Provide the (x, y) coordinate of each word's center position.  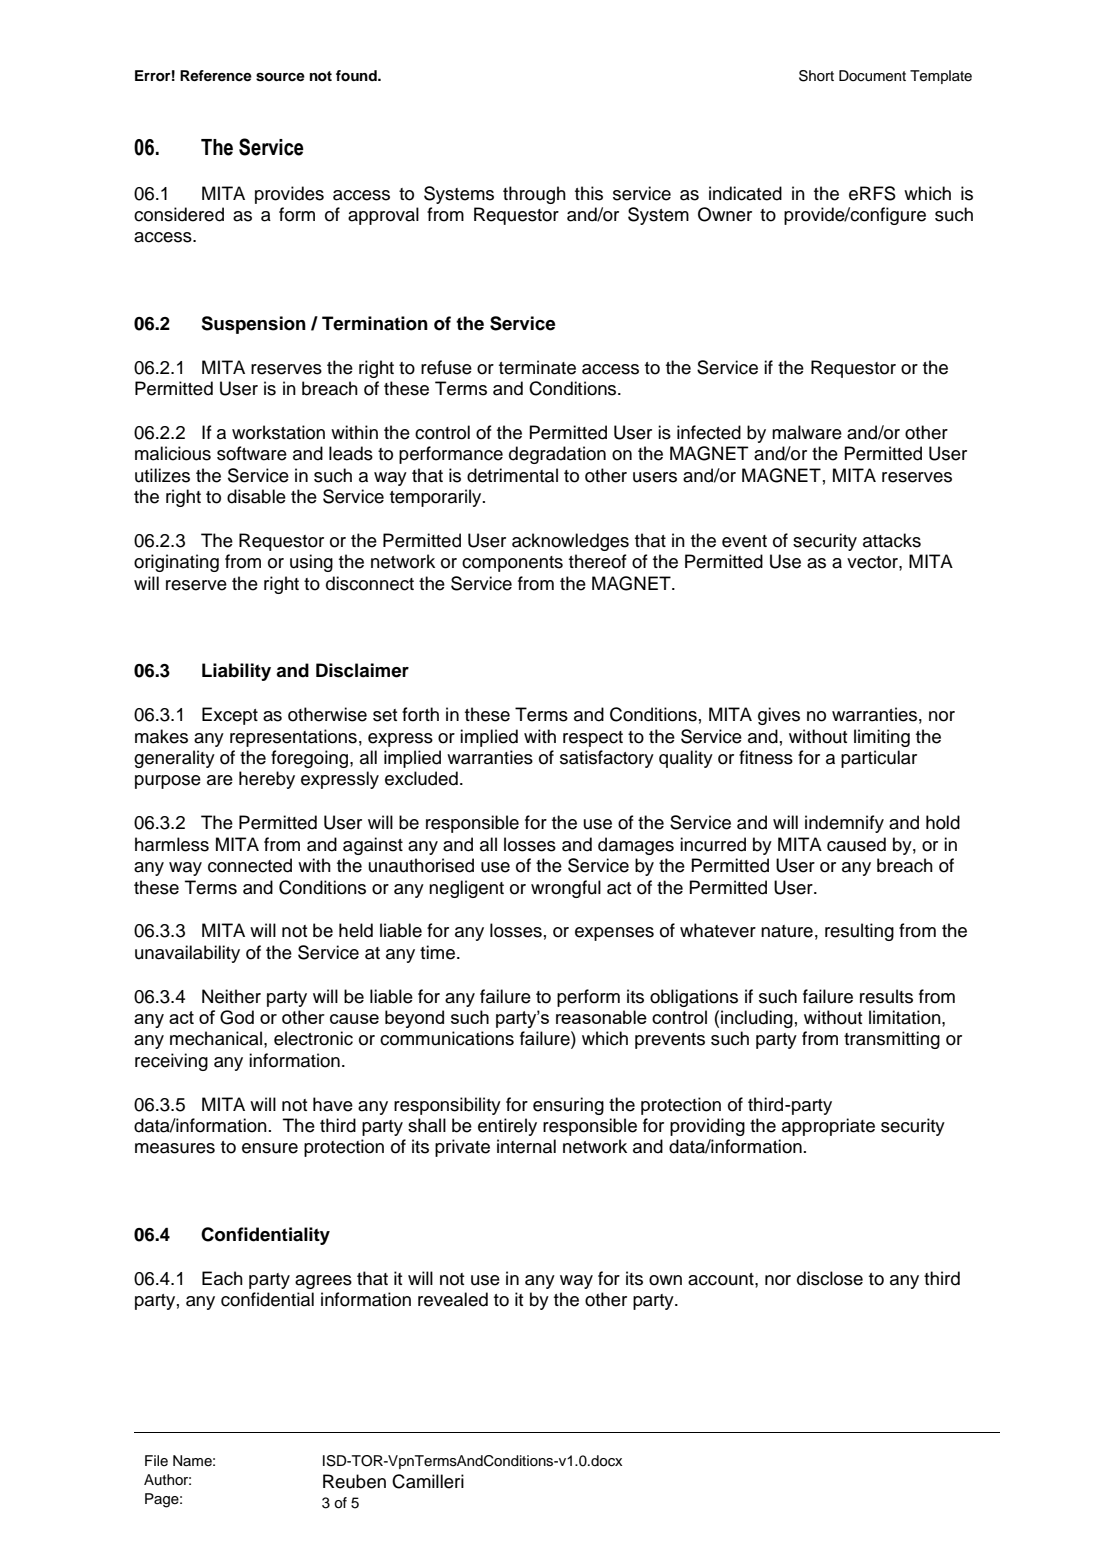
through (534, 195)
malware (807, 432)
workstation (278, 432)
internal (526, 1146)
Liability (236, 672)
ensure (270, 1148)
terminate (537, 367)
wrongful (566, 889)
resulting (859, 932)
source (280, 77)
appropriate (828, 1127)
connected (250, 865)
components (512, 564)
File (156, 1460)
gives (779, 716)
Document (872, 76)
